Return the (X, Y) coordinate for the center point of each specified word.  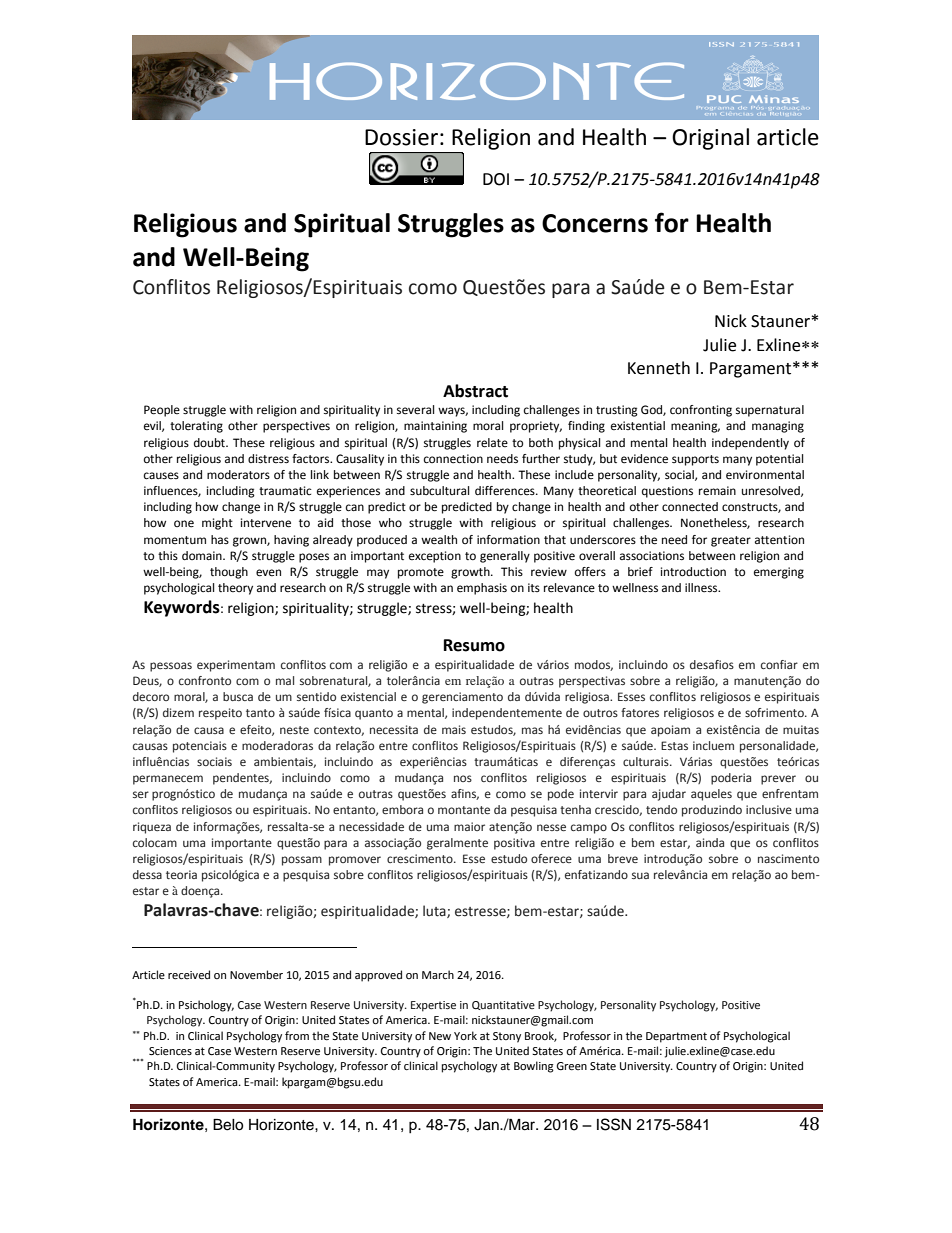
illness (702, 588)
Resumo (474, 645)
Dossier (401, 137)
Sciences (170, 1051)
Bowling (534, 1067)
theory (235, 589)
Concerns (595, 223)
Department (676, 1037)
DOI (496, 179)
